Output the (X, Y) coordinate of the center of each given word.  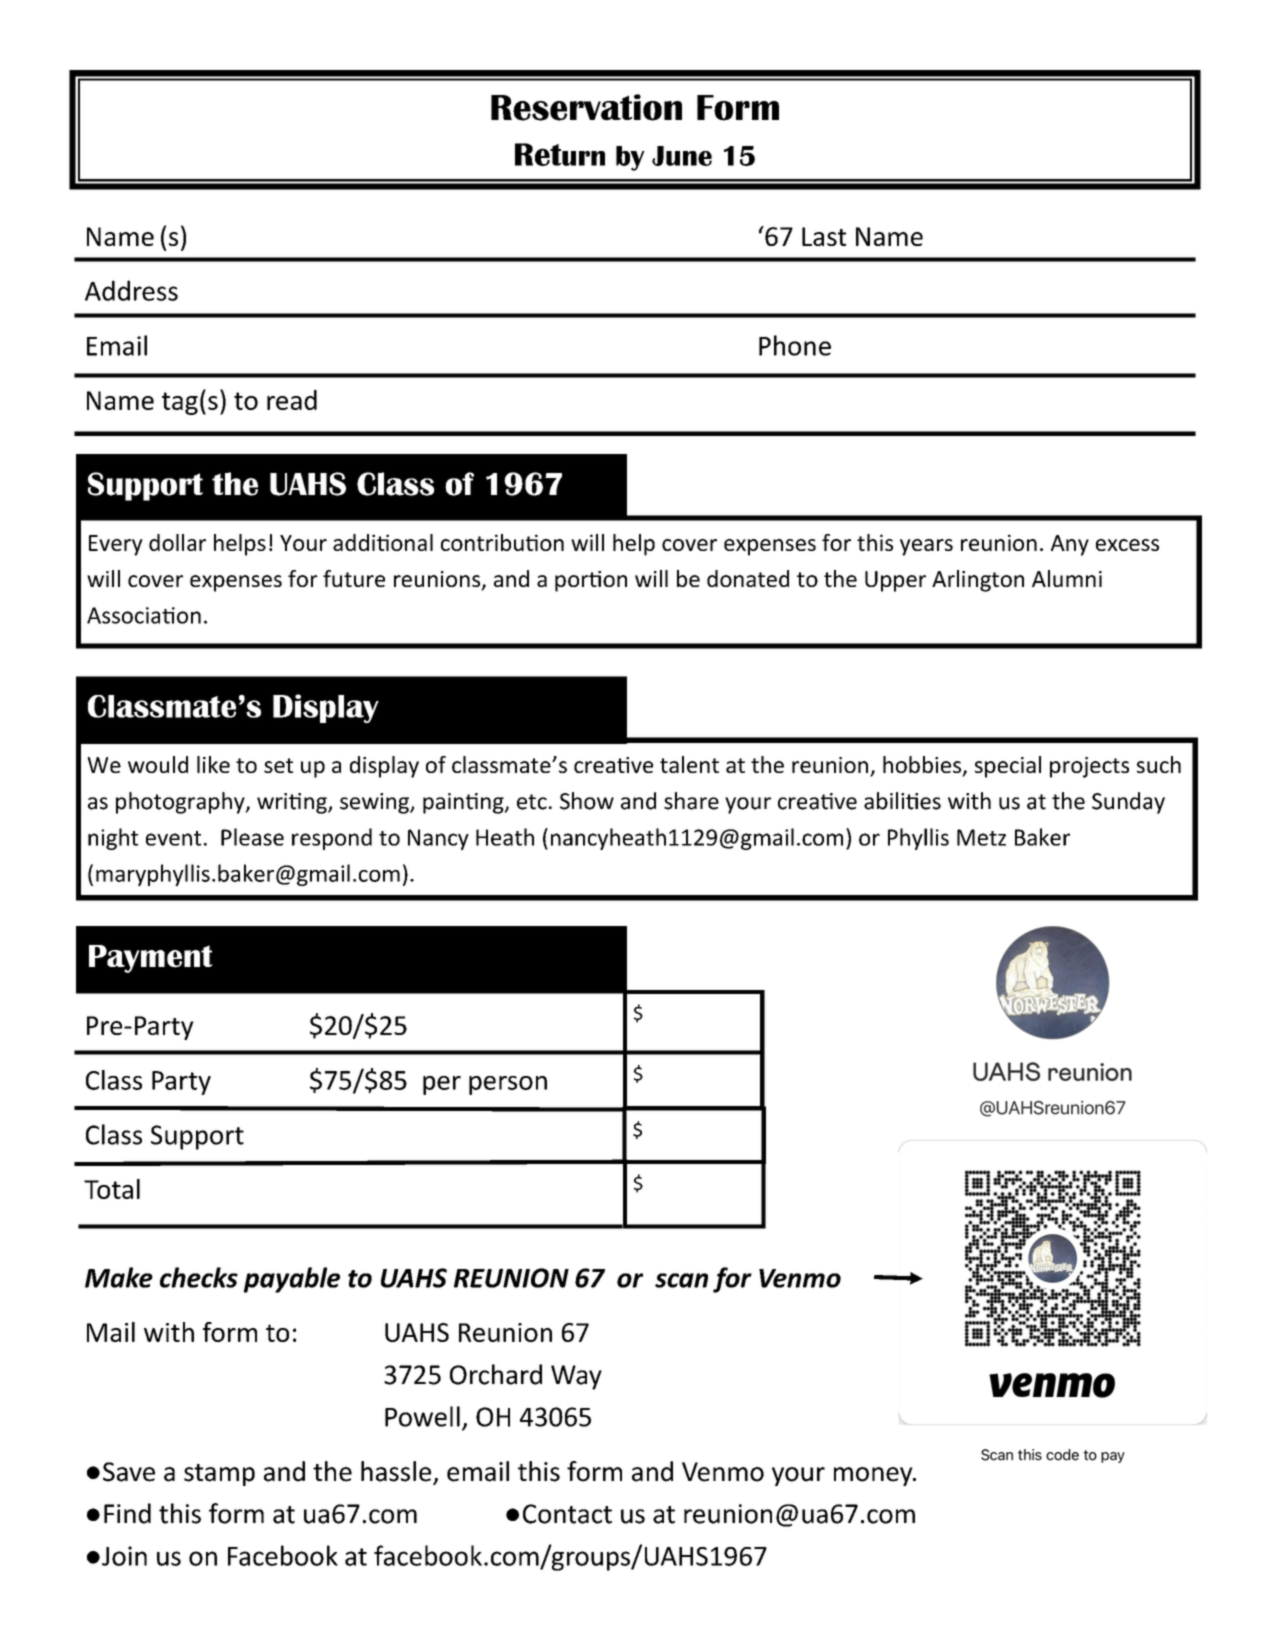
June (682, 156)
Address (131, 290)
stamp (219, 1475)
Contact (567, 1514)
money (874, 1476)
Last (824, 236)
